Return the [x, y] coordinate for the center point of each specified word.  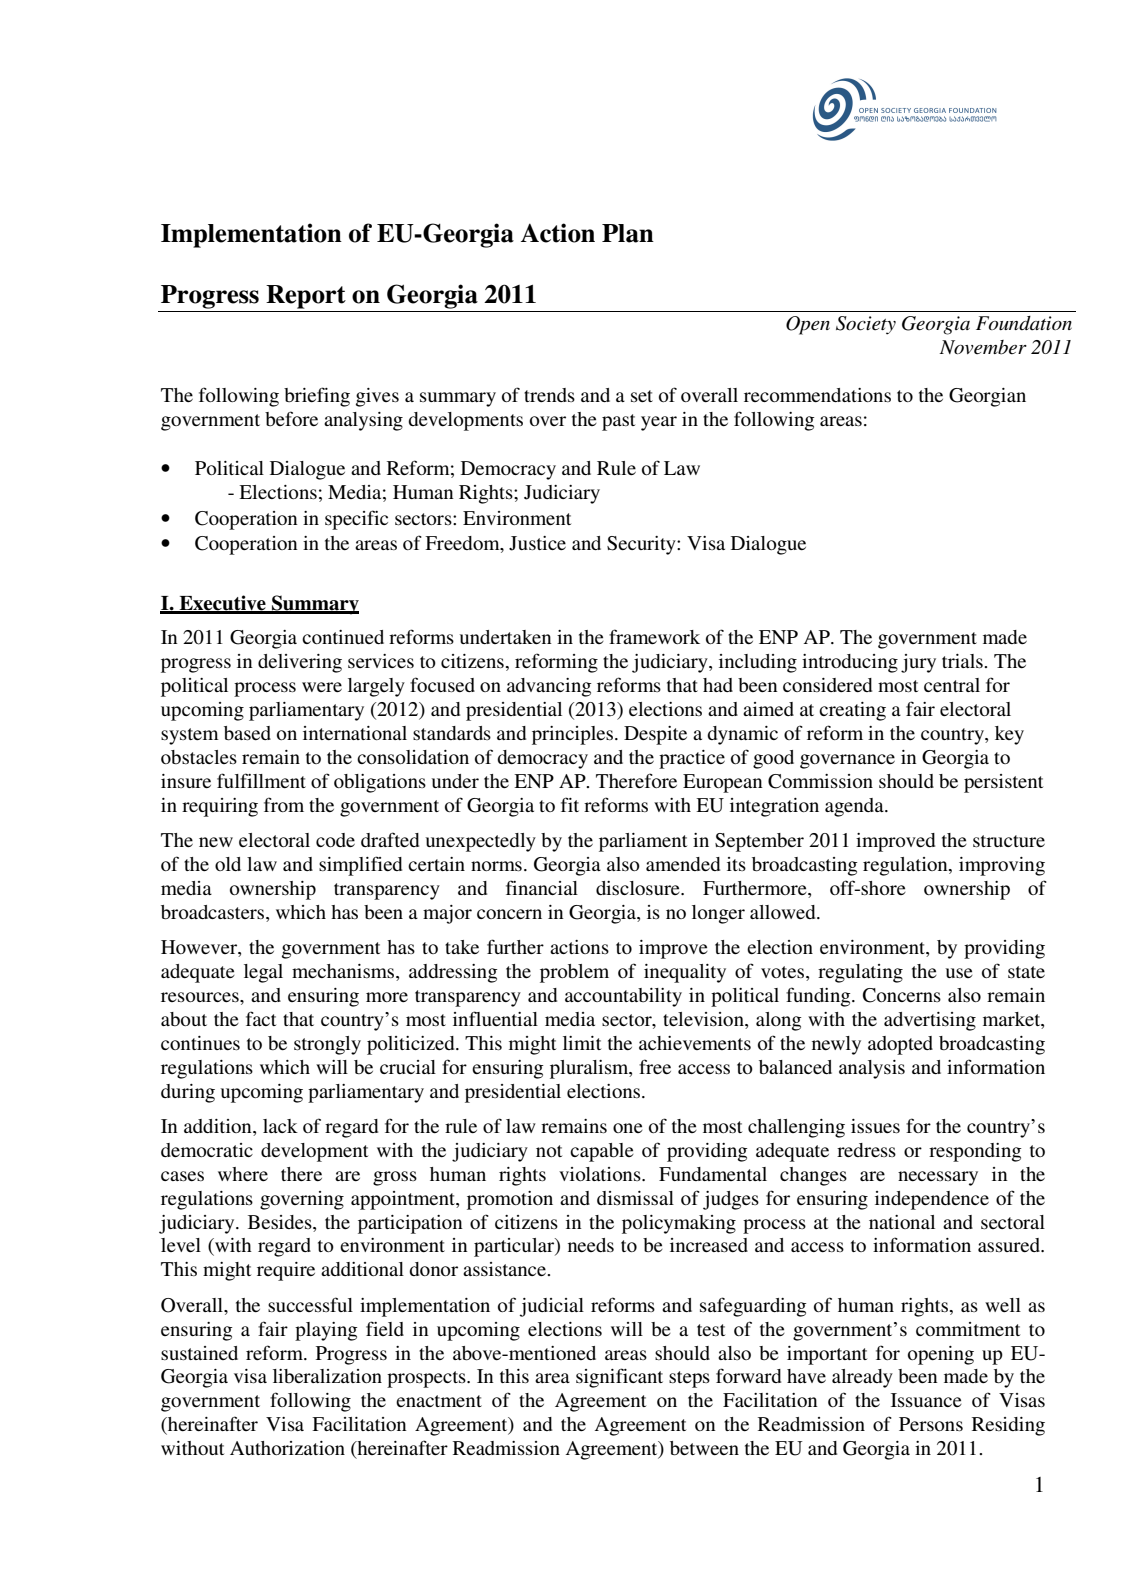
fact [261, 1018]
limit [582, 1043]
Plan [628, 233]
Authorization [287, 1448]
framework [654, 636]
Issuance [926, 1400]
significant [619, 1378]
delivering [300, 663]
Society [866, 325]
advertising [930, 1021]
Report [306, 297]
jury [918, 663]
